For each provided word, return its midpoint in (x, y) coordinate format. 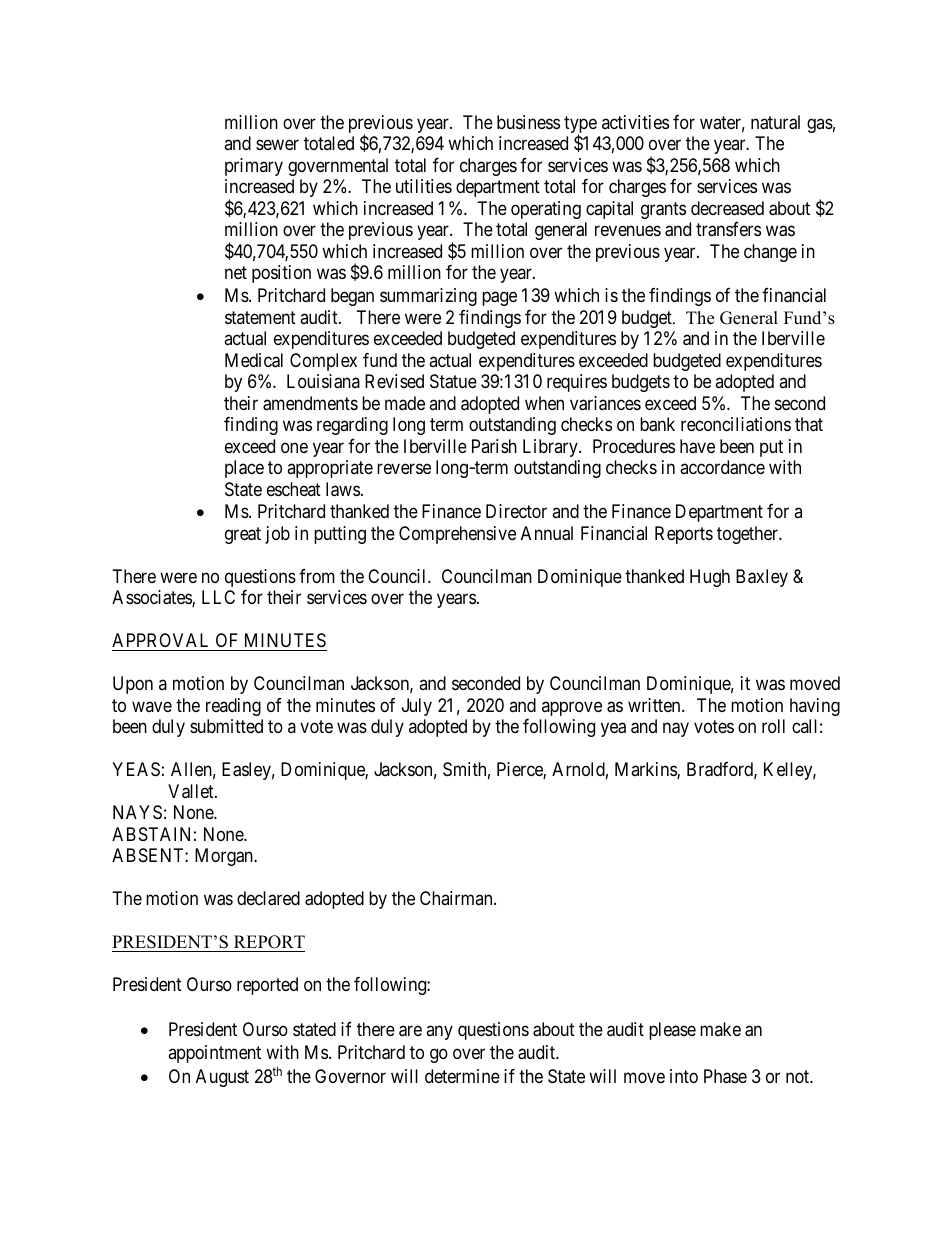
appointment (214, 1054)
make (720, 1029)
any (439, 1032)
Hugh (710, 578)
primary (254, 167)
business (528, 122)
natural (775, 122)
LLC (218, 597)
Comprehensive (457, 535)
